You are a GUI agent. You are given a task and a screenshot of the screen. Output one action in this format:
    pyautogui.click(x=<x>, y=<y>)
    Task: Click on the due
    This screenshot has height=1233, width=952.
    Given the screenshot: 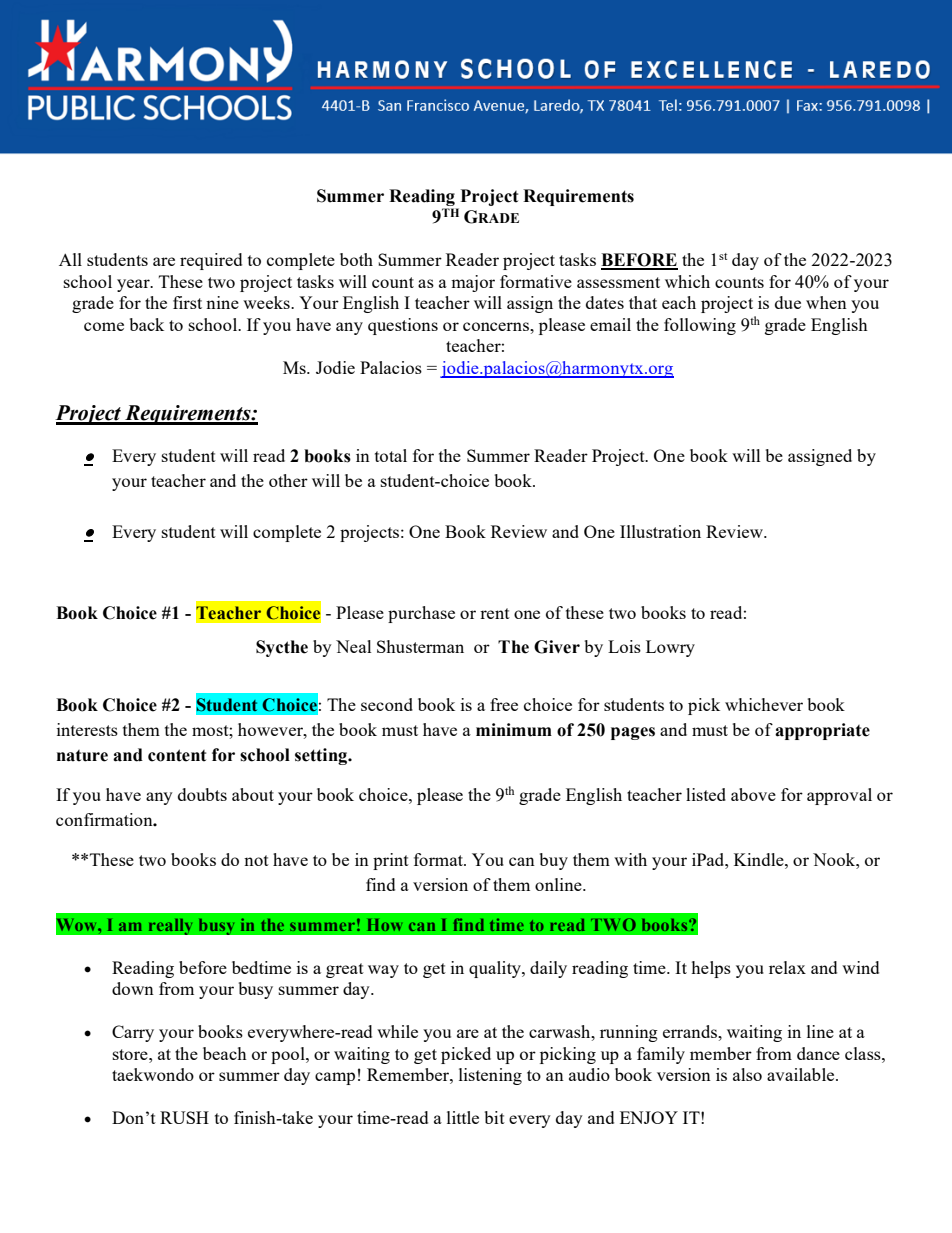 What is the action you would take?
    pyautogui.click(x=788, y=302)
